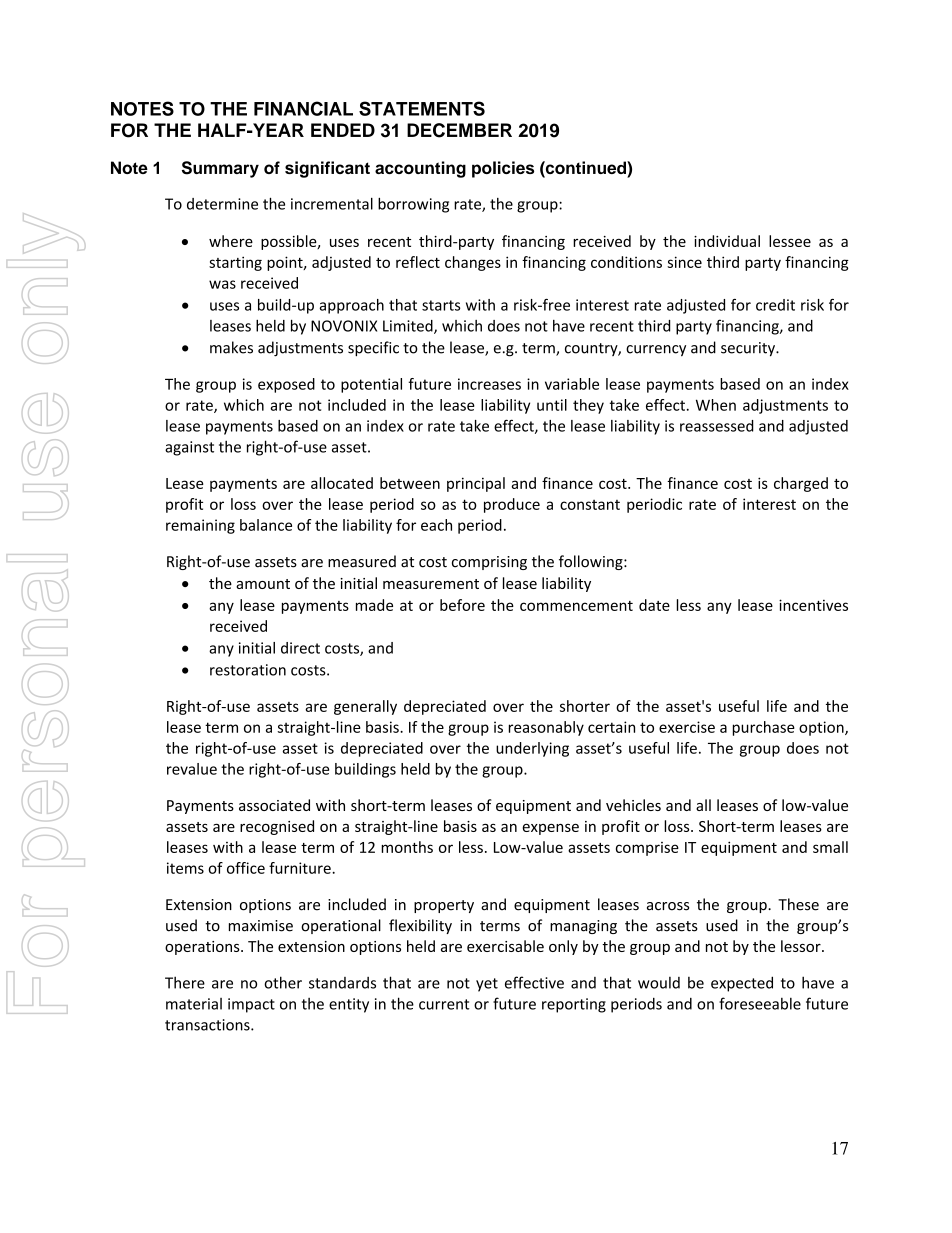 The height and width of the screenshot is (1233, 952). I want to click on amount, so click(263, 584).
